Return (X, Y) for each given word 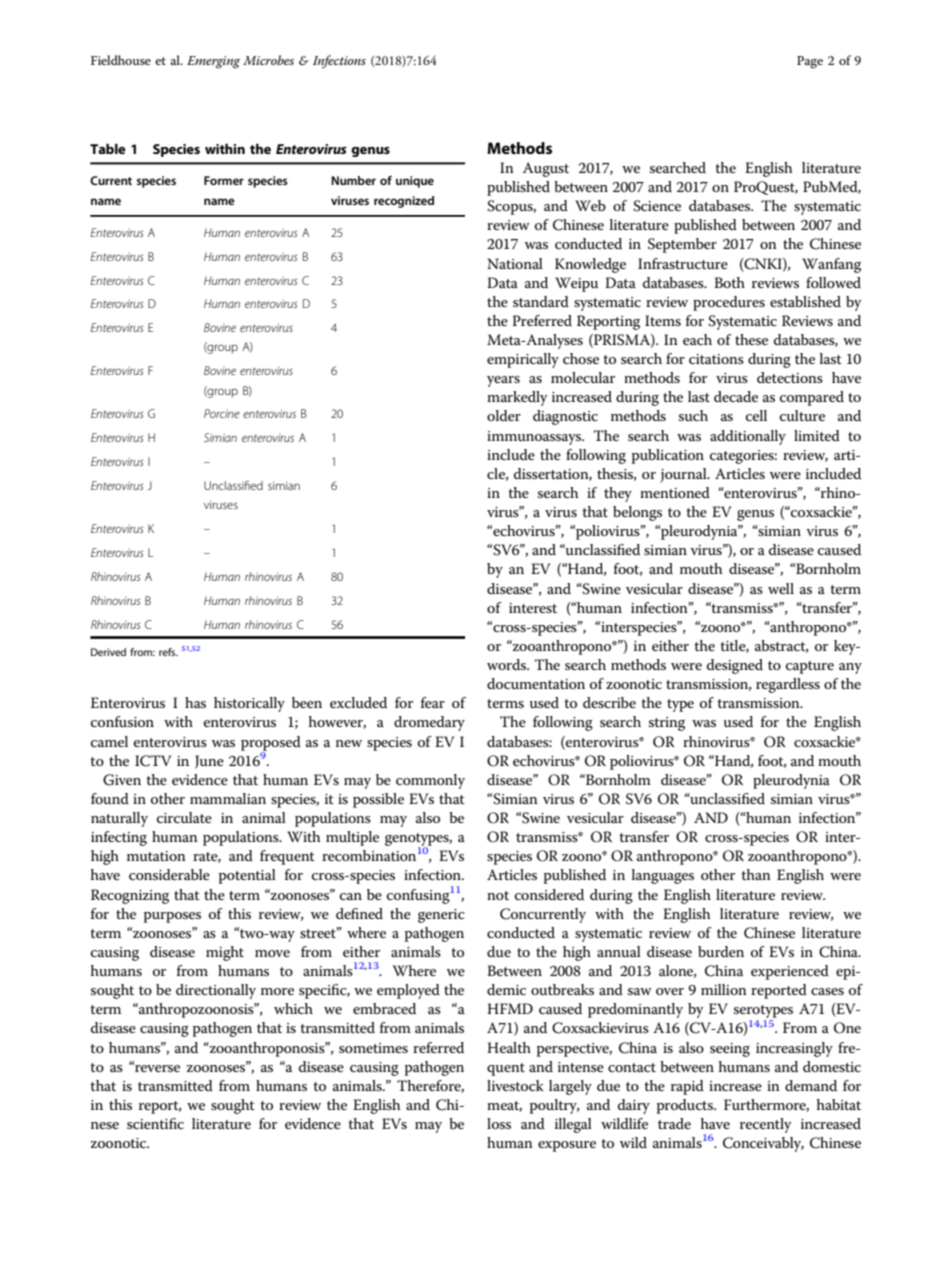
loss (499, 1123)
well (781, 588)
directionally (216, 991)
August (546, 169)
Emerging (213, 62)
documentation (536, 683)
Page (810, 62)
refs (168, 652)
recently (765, 1125)
